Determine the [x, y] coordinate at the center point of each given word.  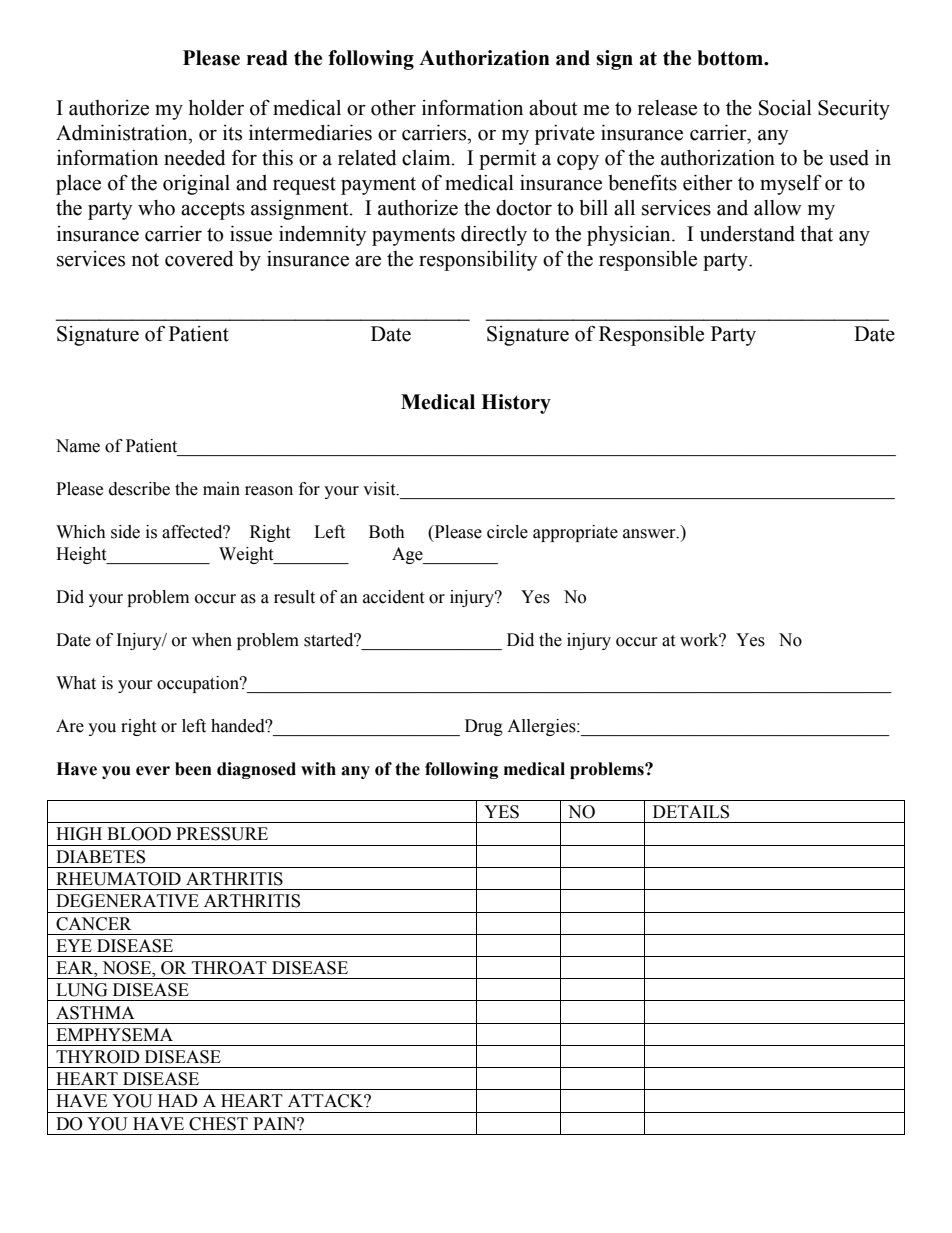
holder [216, 108]
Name [78, 446]
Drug [484, 727]
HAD [178, 1100]
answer [650, 534]
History [516, 404]
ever [153, 771]
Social [785, 108]
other [393, 108]
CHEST [218, 1124]
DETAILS [691, 812]
